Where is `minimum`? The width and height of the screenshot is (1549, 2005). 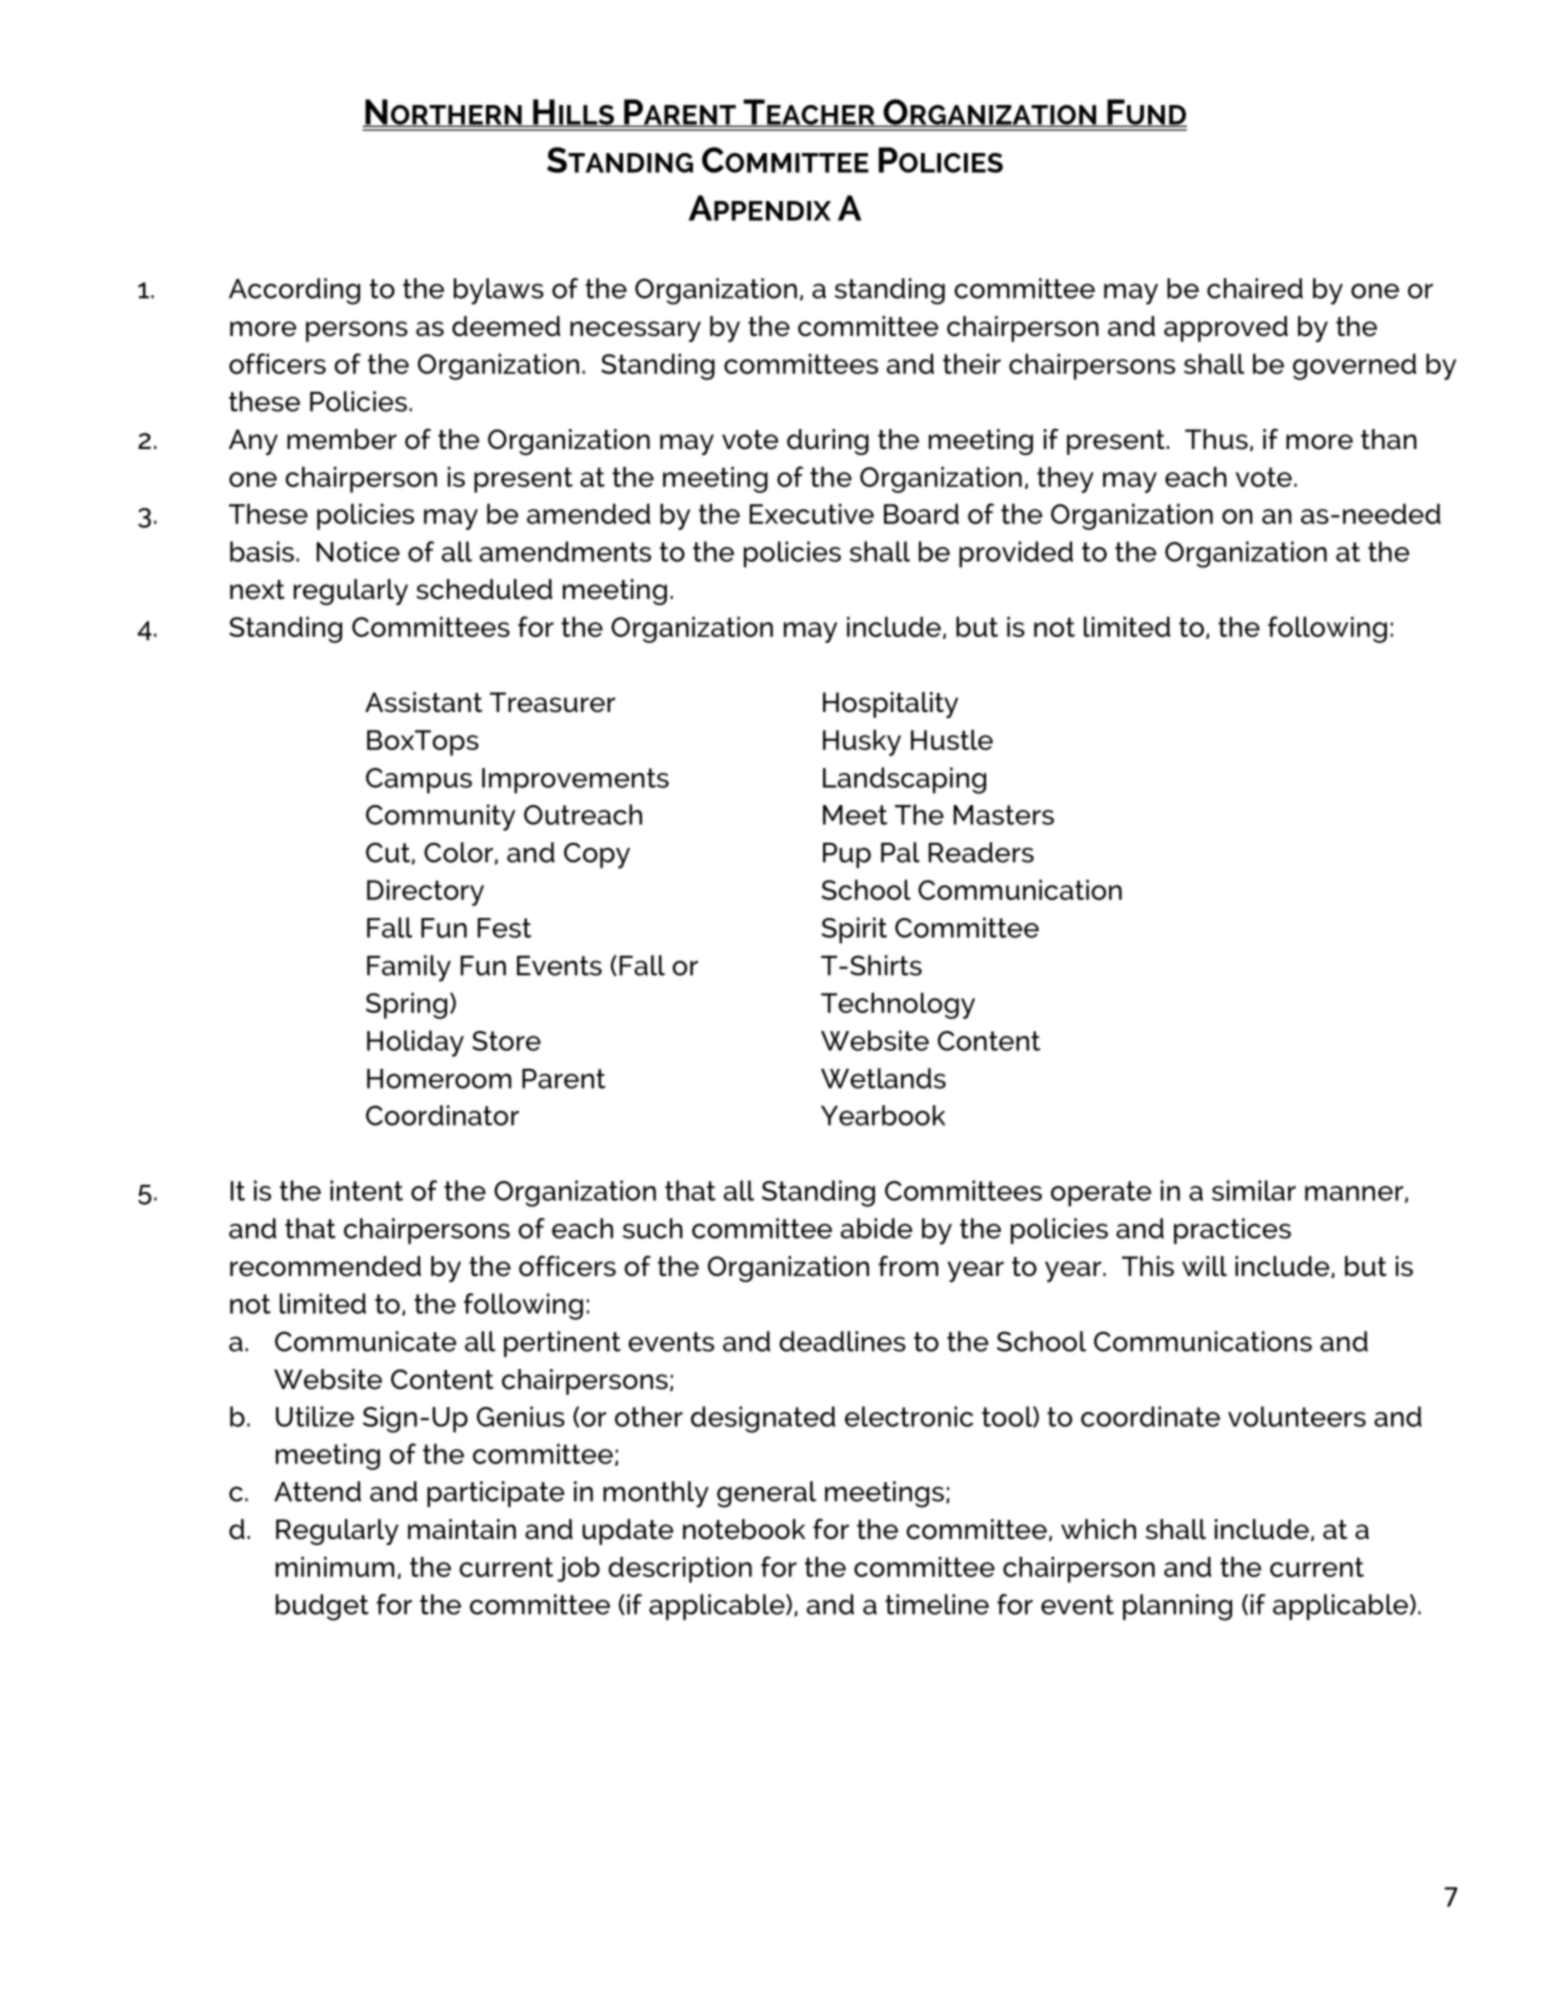
minimum is located at coordinates (335, 1566).
